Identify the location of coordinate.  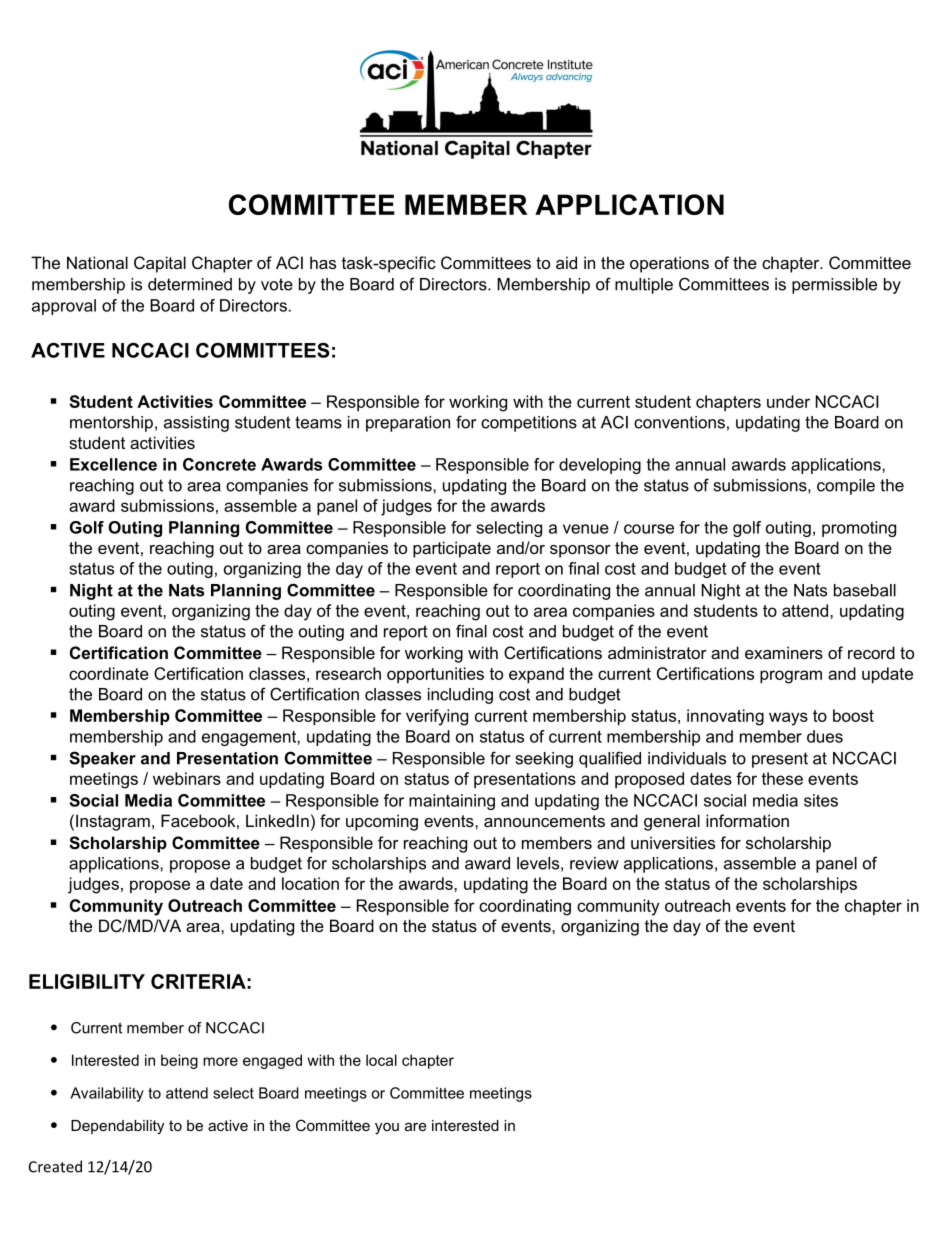
(109, 673).
